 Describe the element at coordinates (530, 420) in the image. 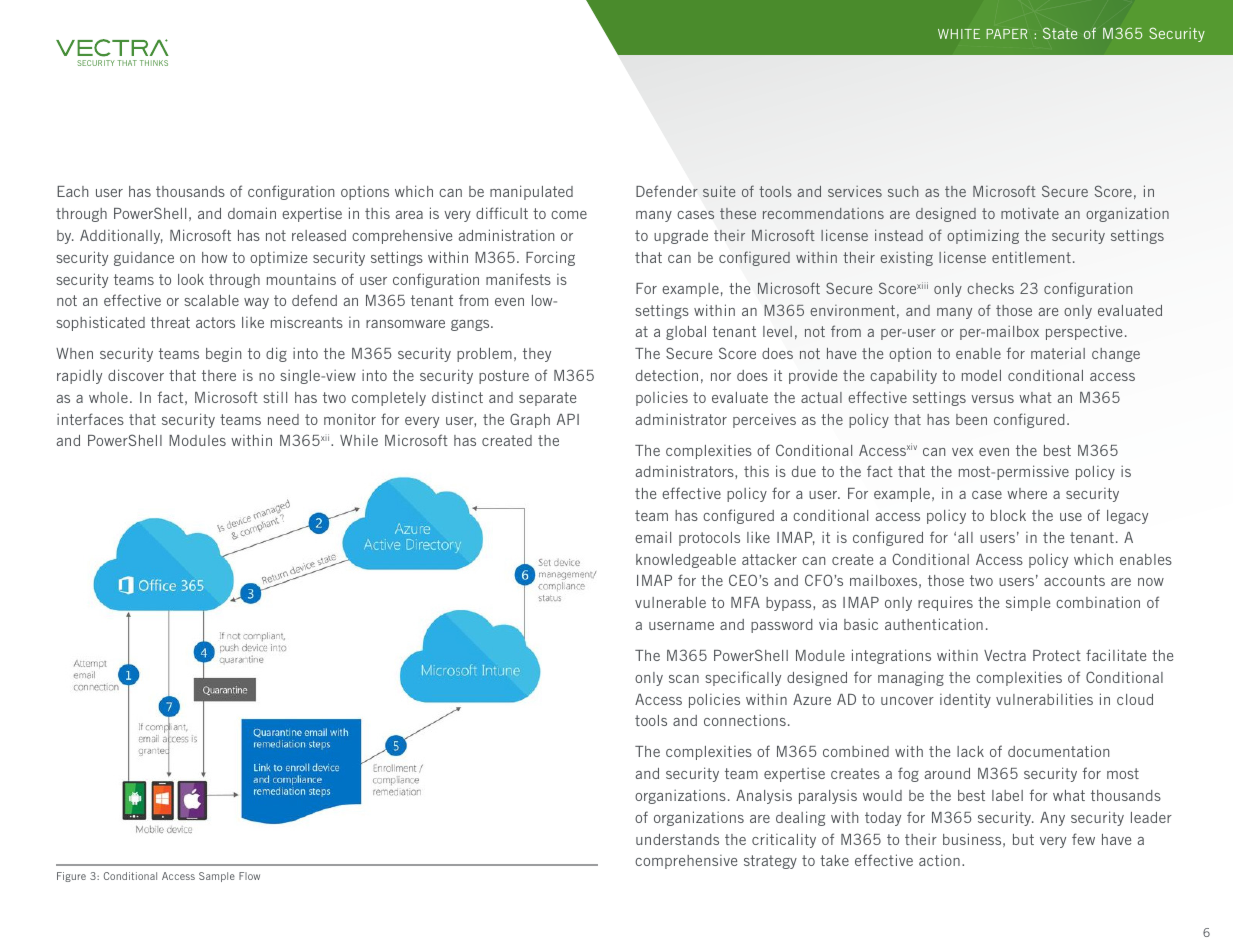

I see `Graph` at that location.
